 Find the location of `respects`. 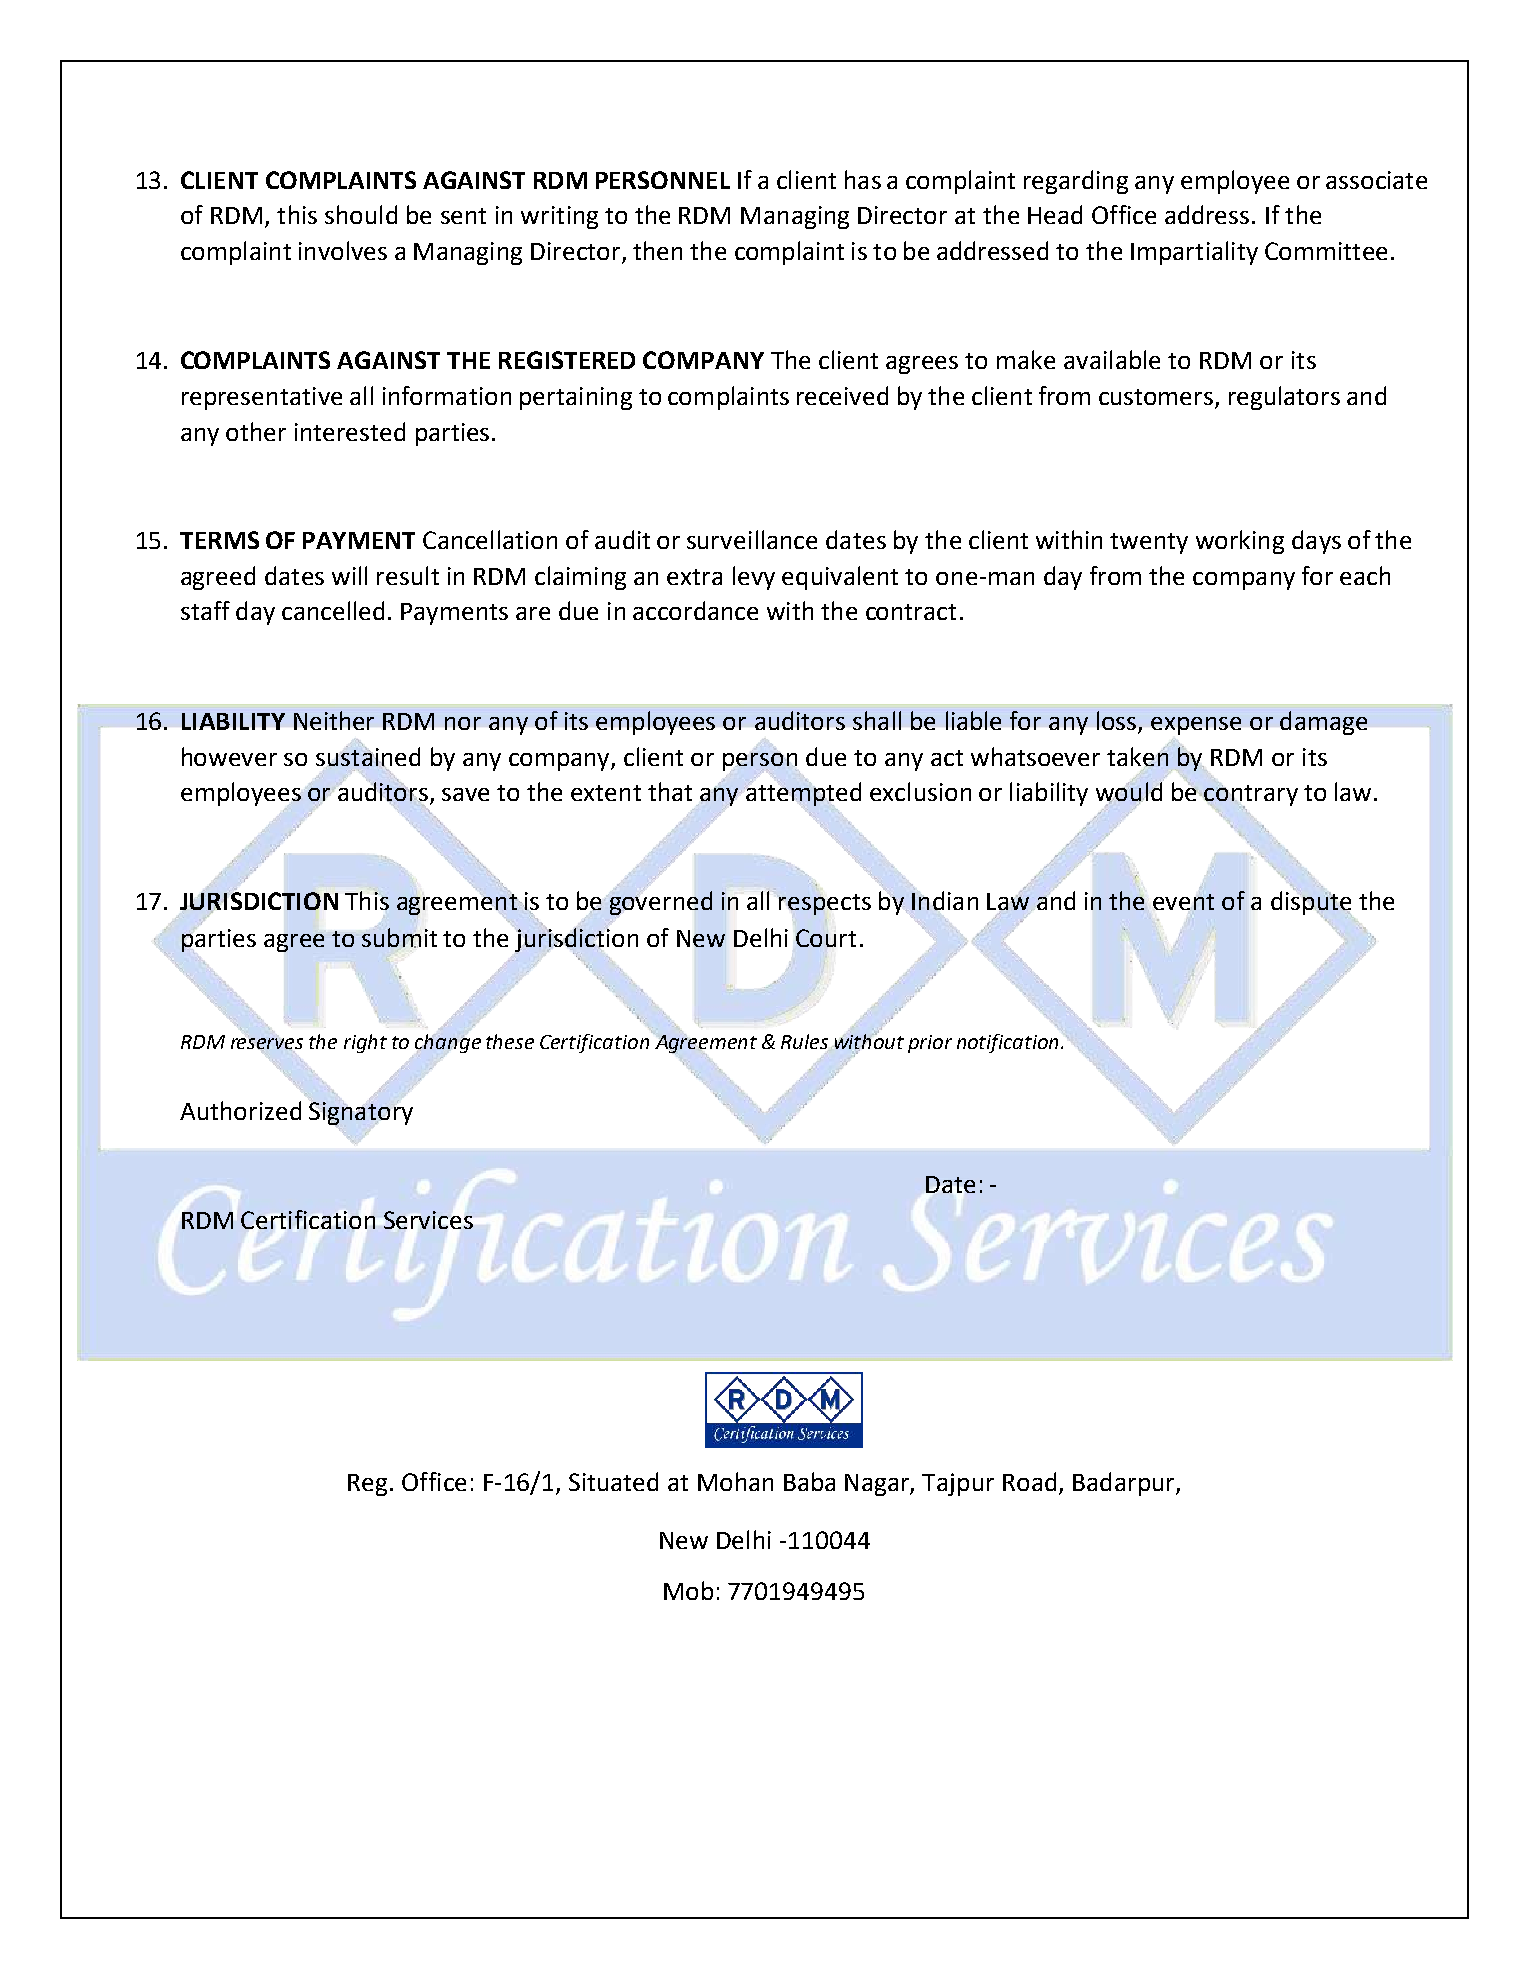

respects is located at coordinates (824, 904).
